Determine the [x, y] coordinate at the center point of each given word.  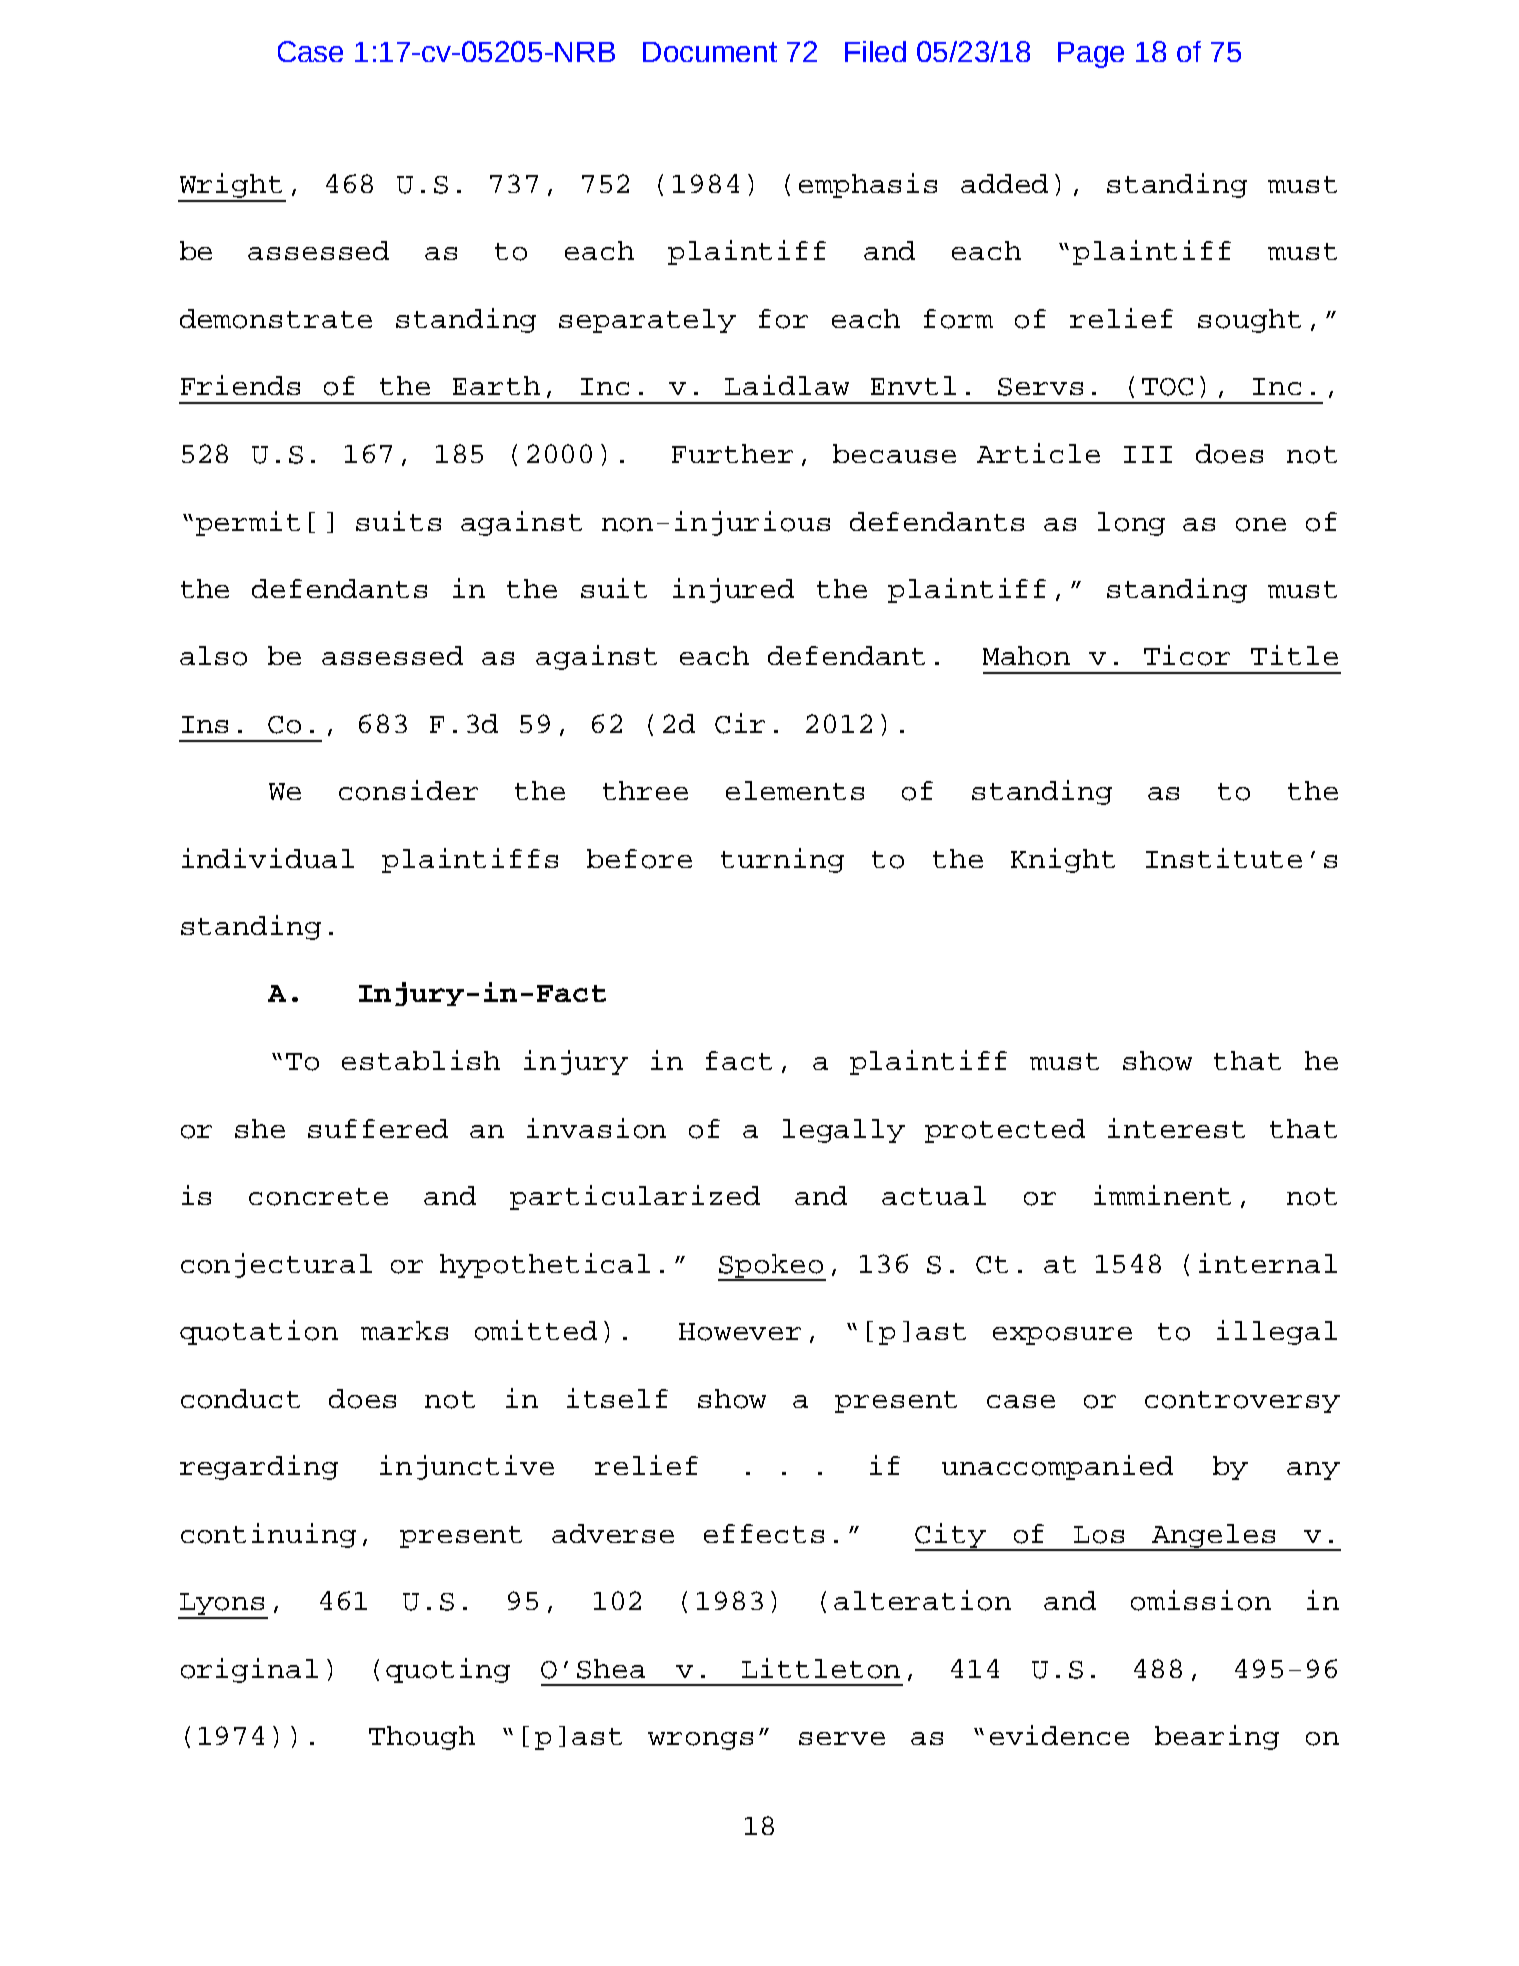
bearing [1217, 1737]
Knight [1063, 860]
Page [1091, 55]
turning [782, 860]
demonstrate [276, 319]
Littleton [821, 1668]
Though [422, 1738]
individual [268, 858]
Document [710, 52]
